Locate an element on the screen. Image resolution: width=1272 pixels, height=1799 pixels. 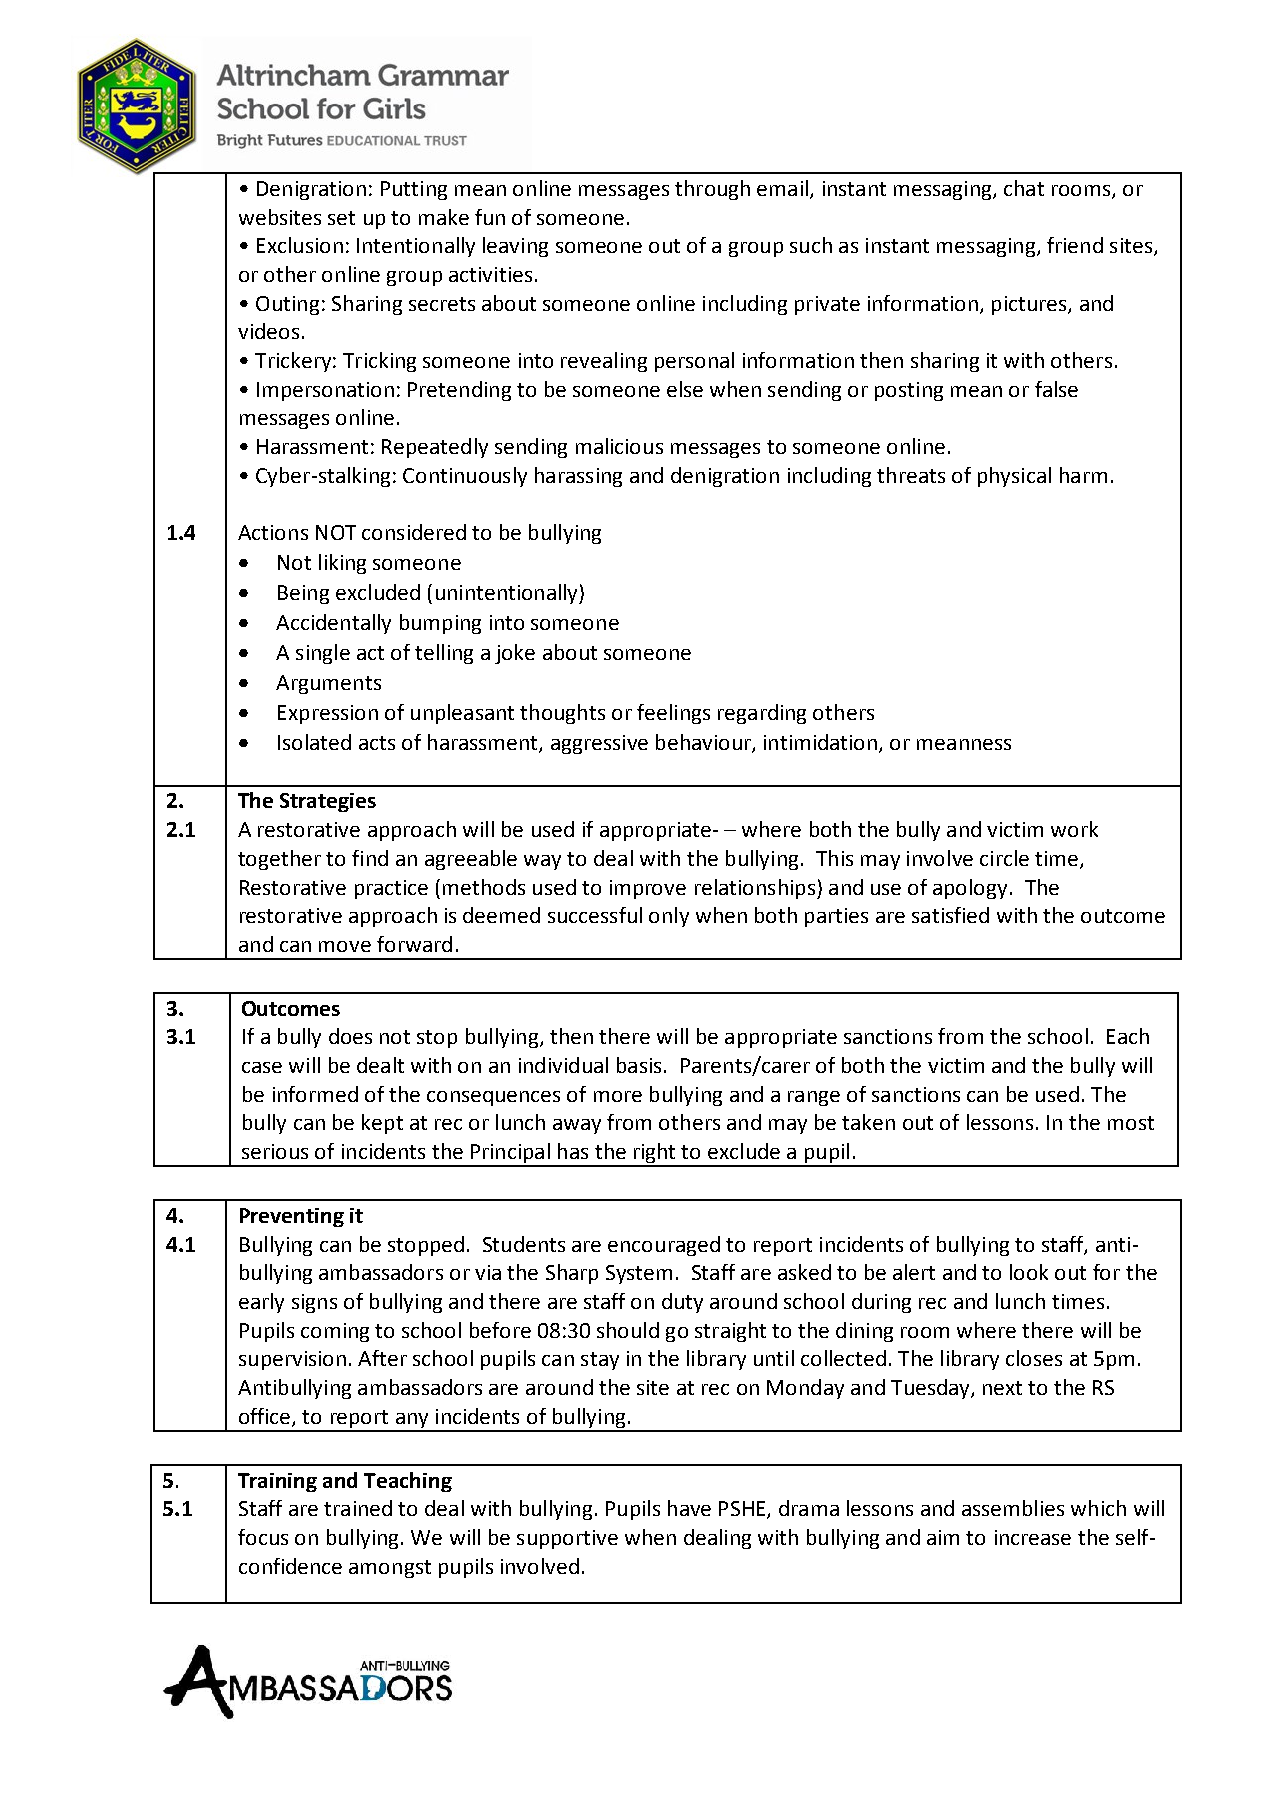
set is located at coordinates (341, 218).
